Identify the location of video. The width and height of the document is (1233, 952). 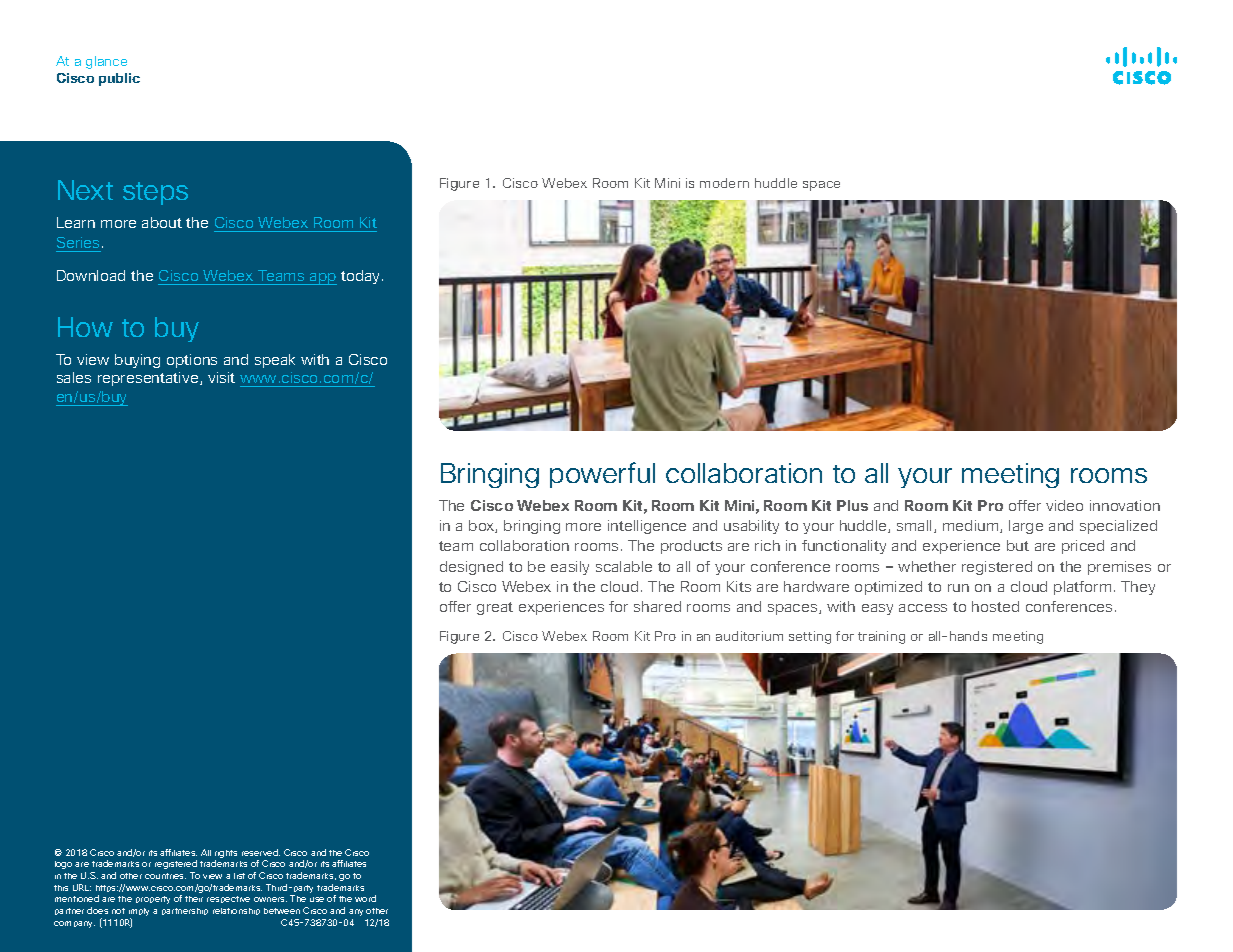
(1064, 505).
